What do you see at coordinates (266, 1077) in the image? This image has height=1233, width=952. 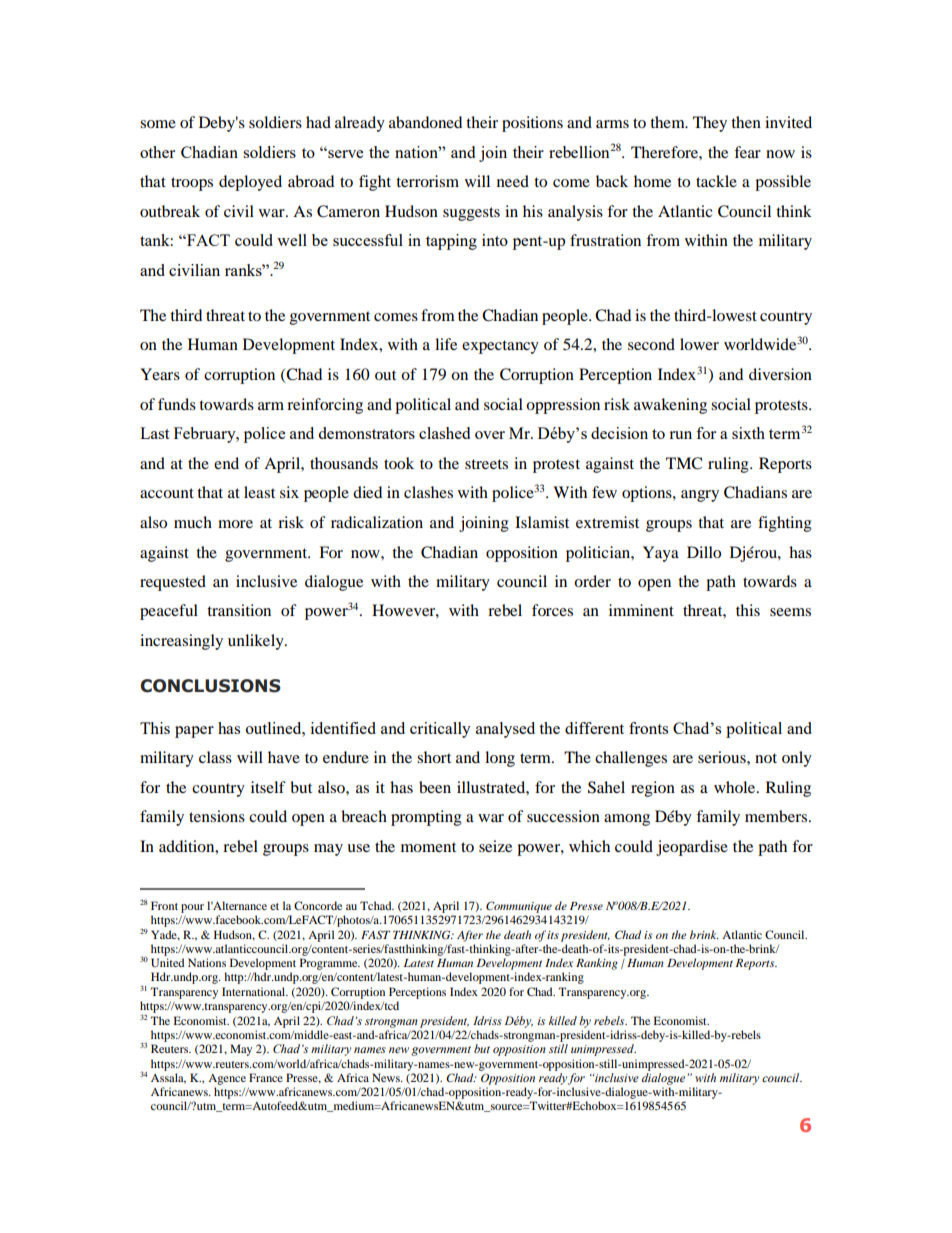 I see `France` at bounding box center [266, 1077].
